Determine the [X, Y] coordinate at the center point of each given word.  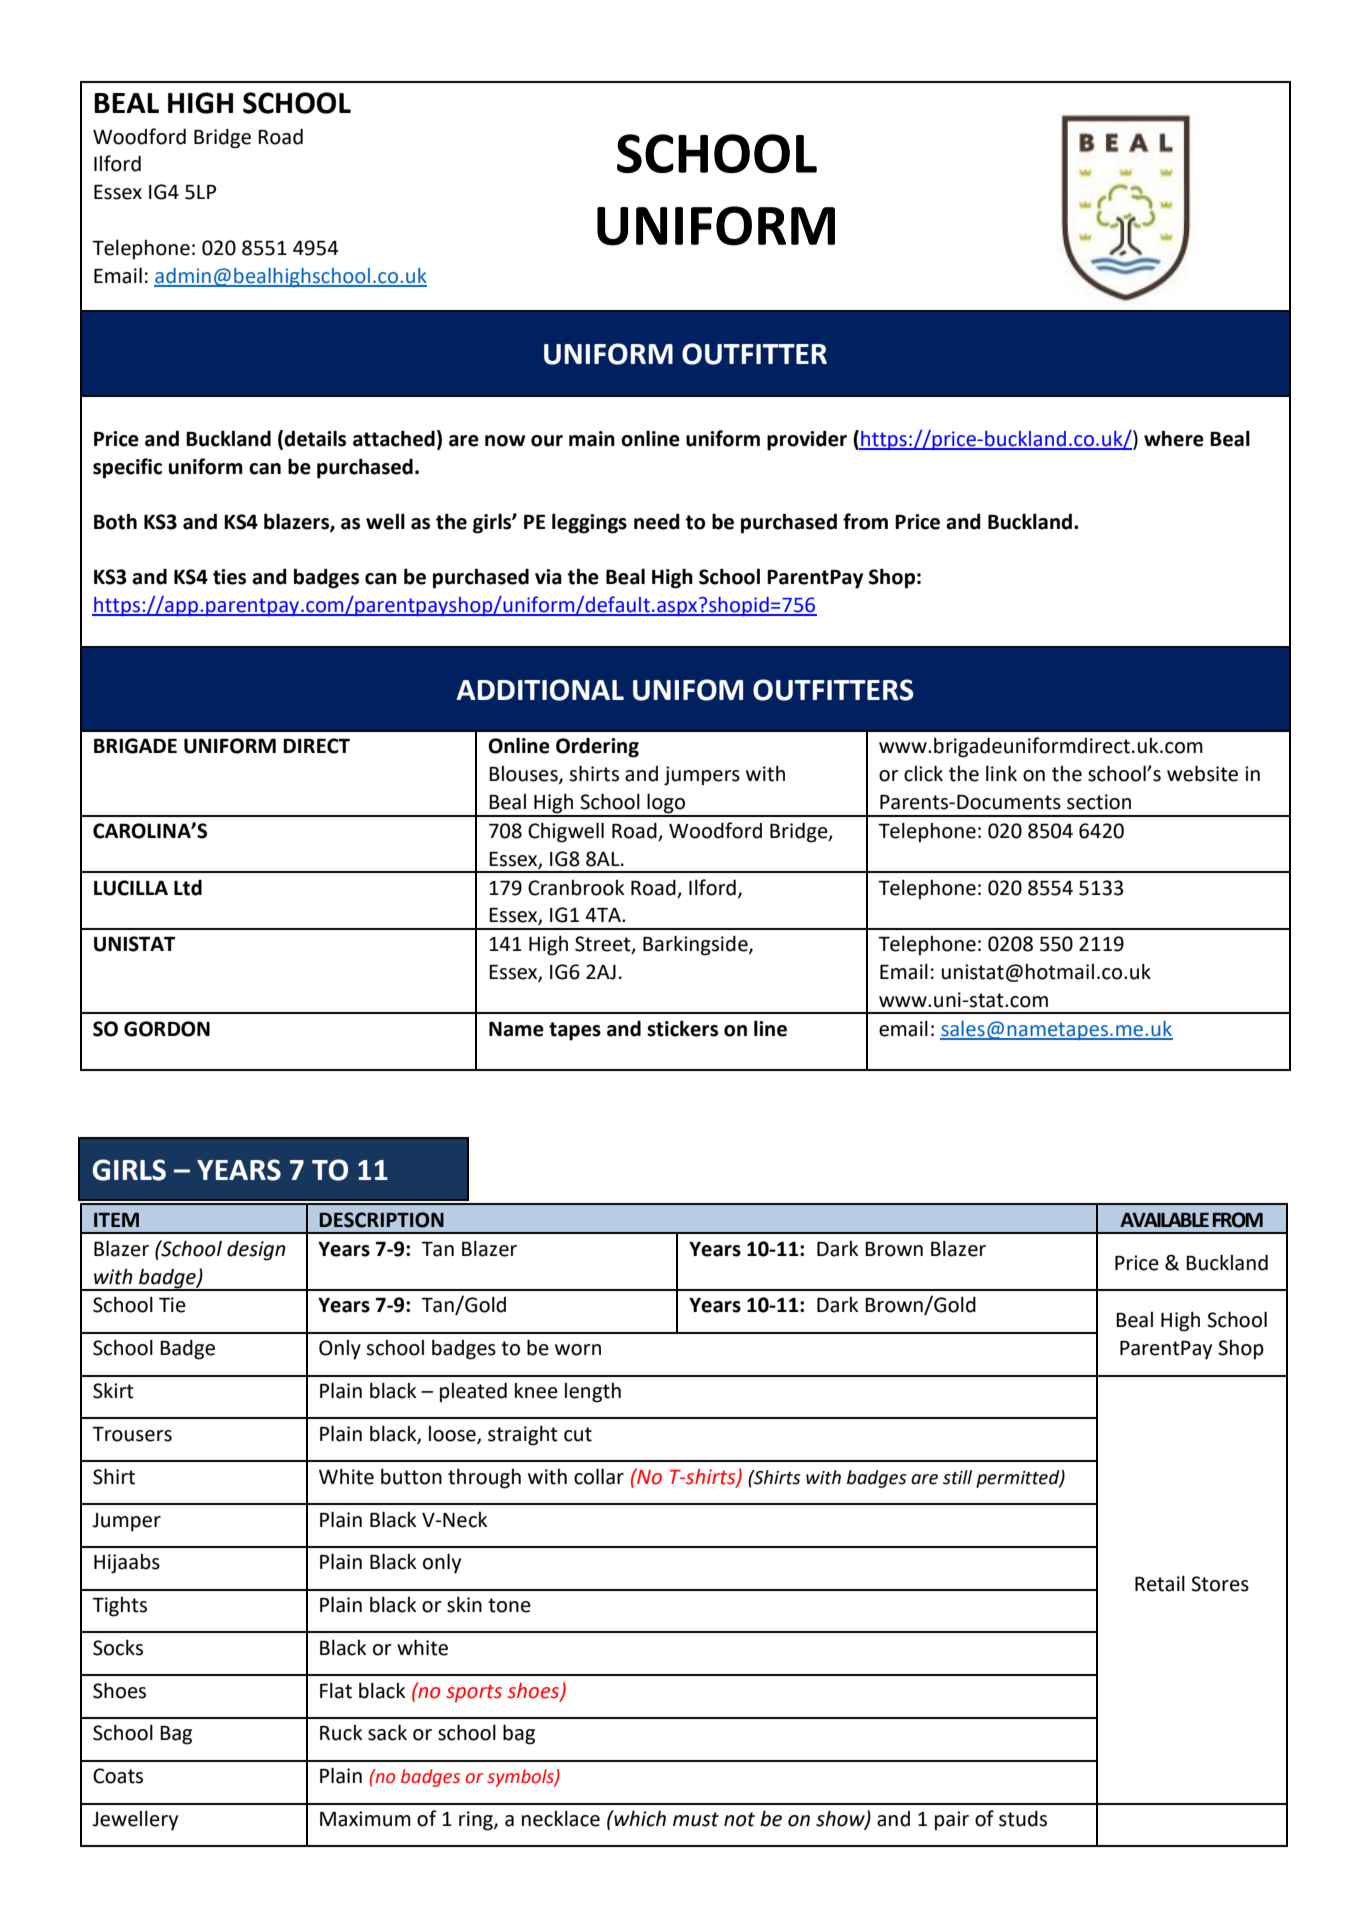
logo [667, 804]
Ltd [188, 887]
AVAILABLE [1164, 1220]
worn [578, 1350]
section [1099, 802]
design [256, 1250]
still [957, 1477]
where [1174, 438]
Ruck [341, 1733]
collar [599, 1476]
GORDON [167, 1029]
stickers [682, 1028]
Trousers [132, 1434]
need [657, 521]
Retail [1160, 1583]
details [315, 438]
